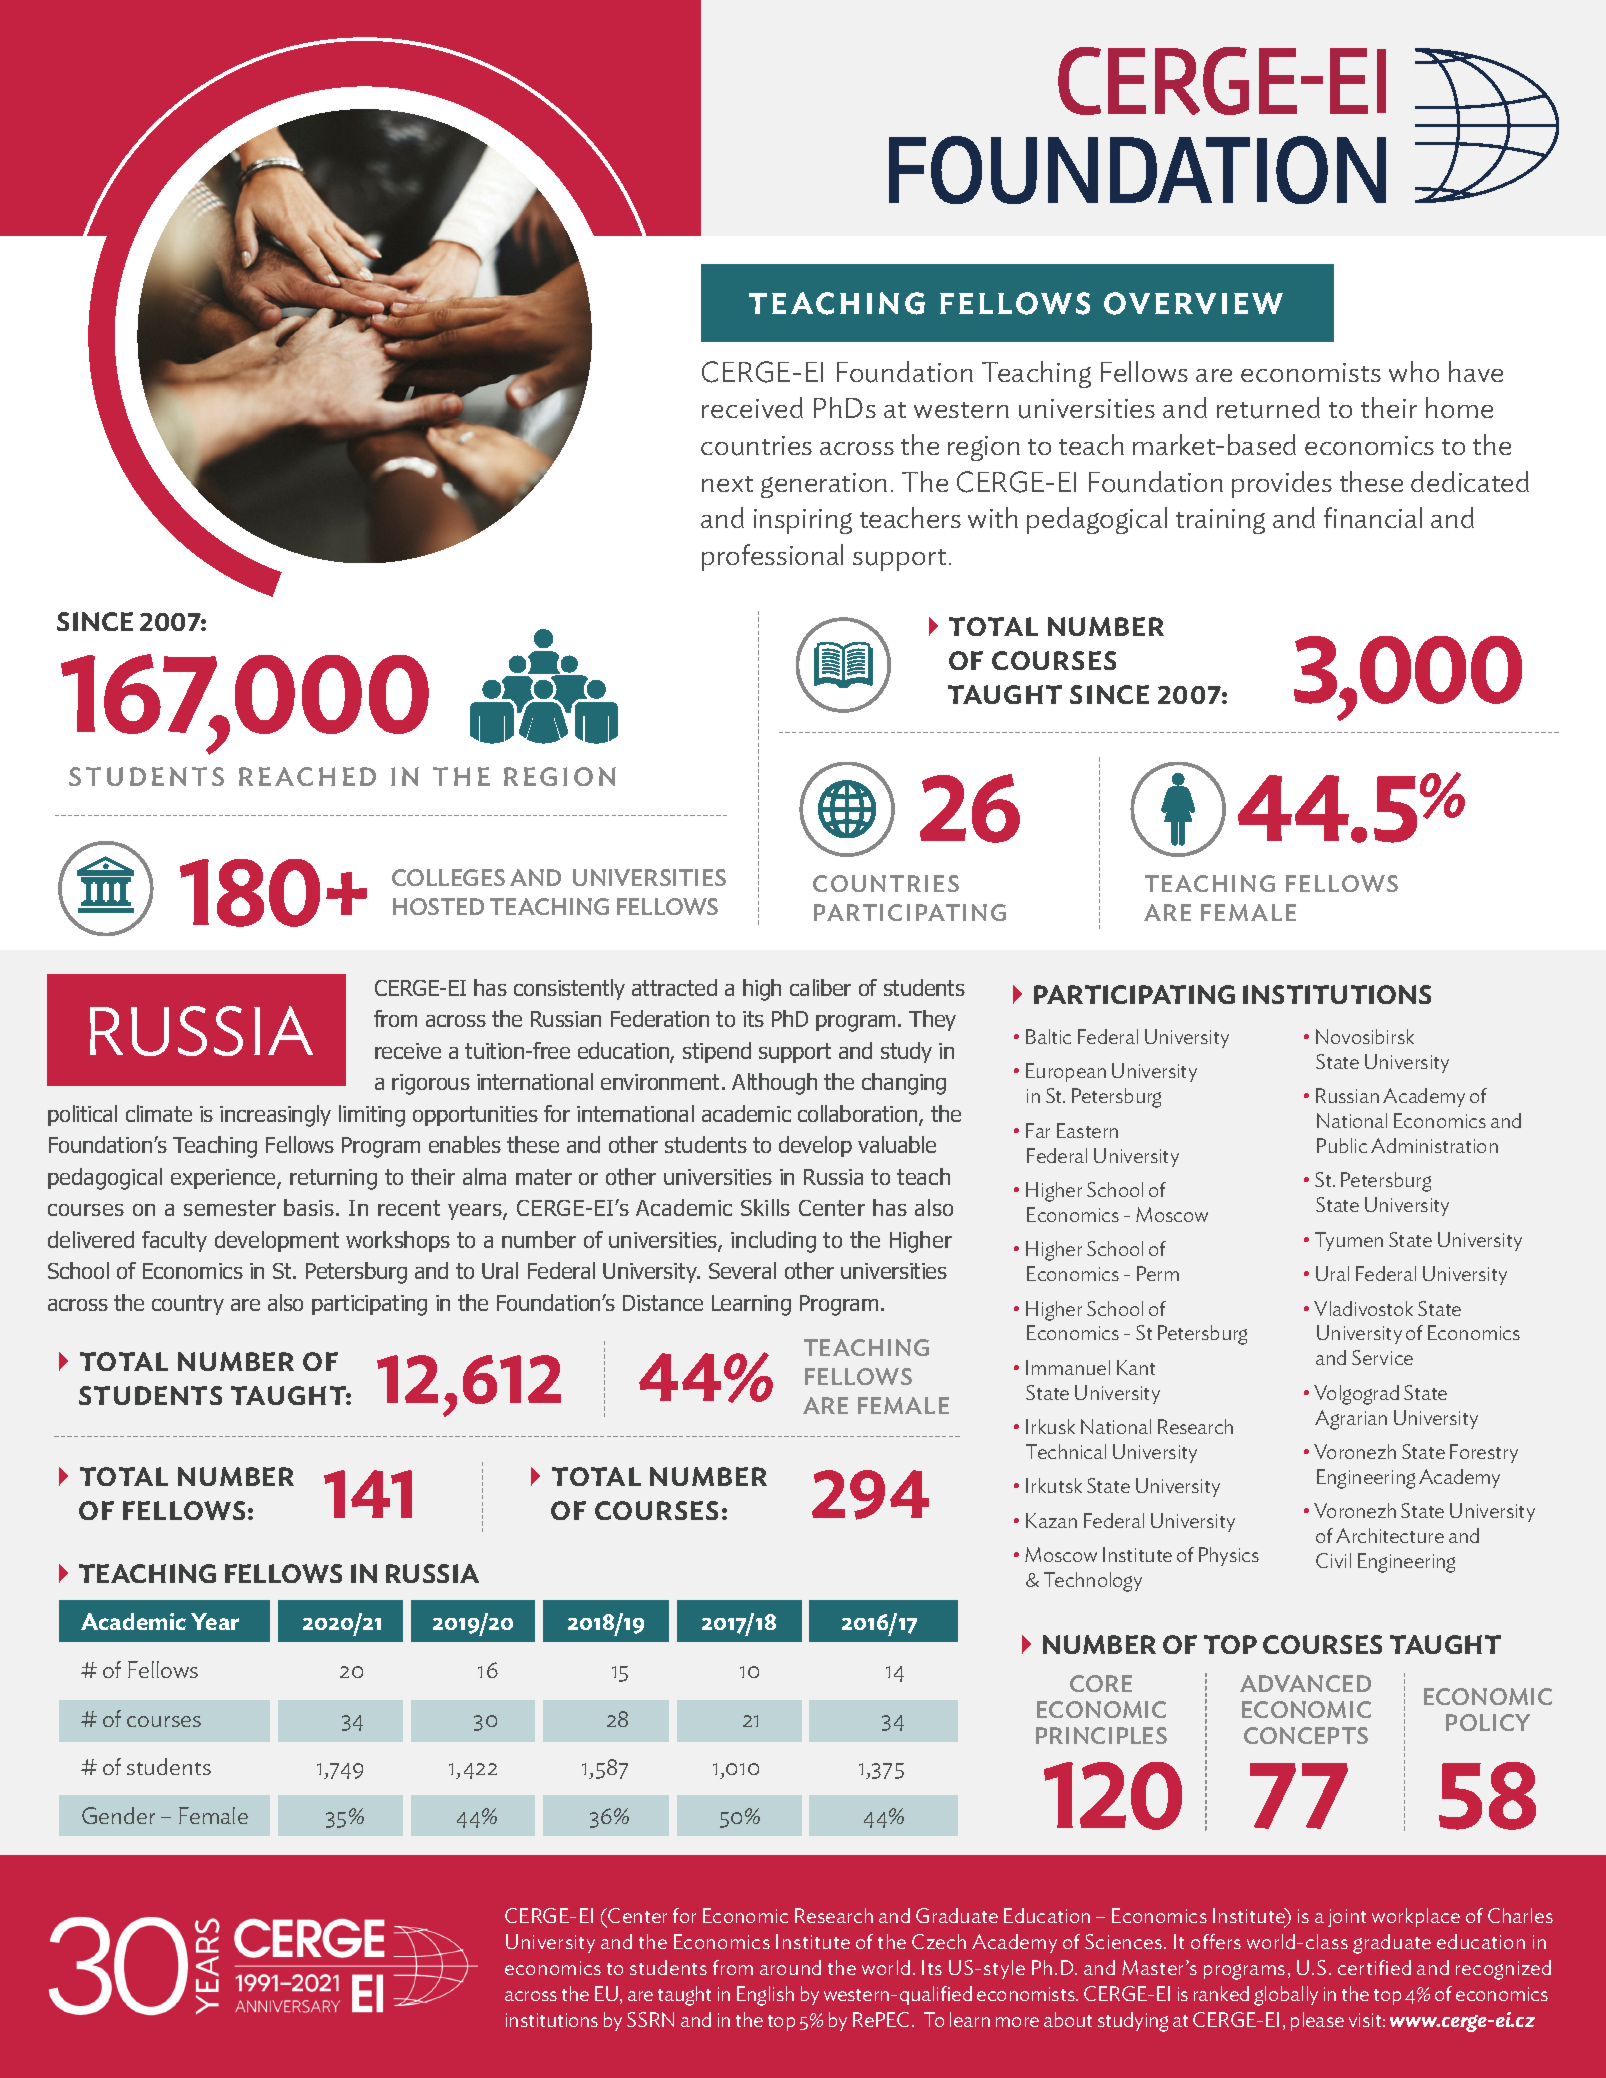 The width and height of the image is (1606, 2078). I want to click on Novosibirsk, so click(1365, 1036).
